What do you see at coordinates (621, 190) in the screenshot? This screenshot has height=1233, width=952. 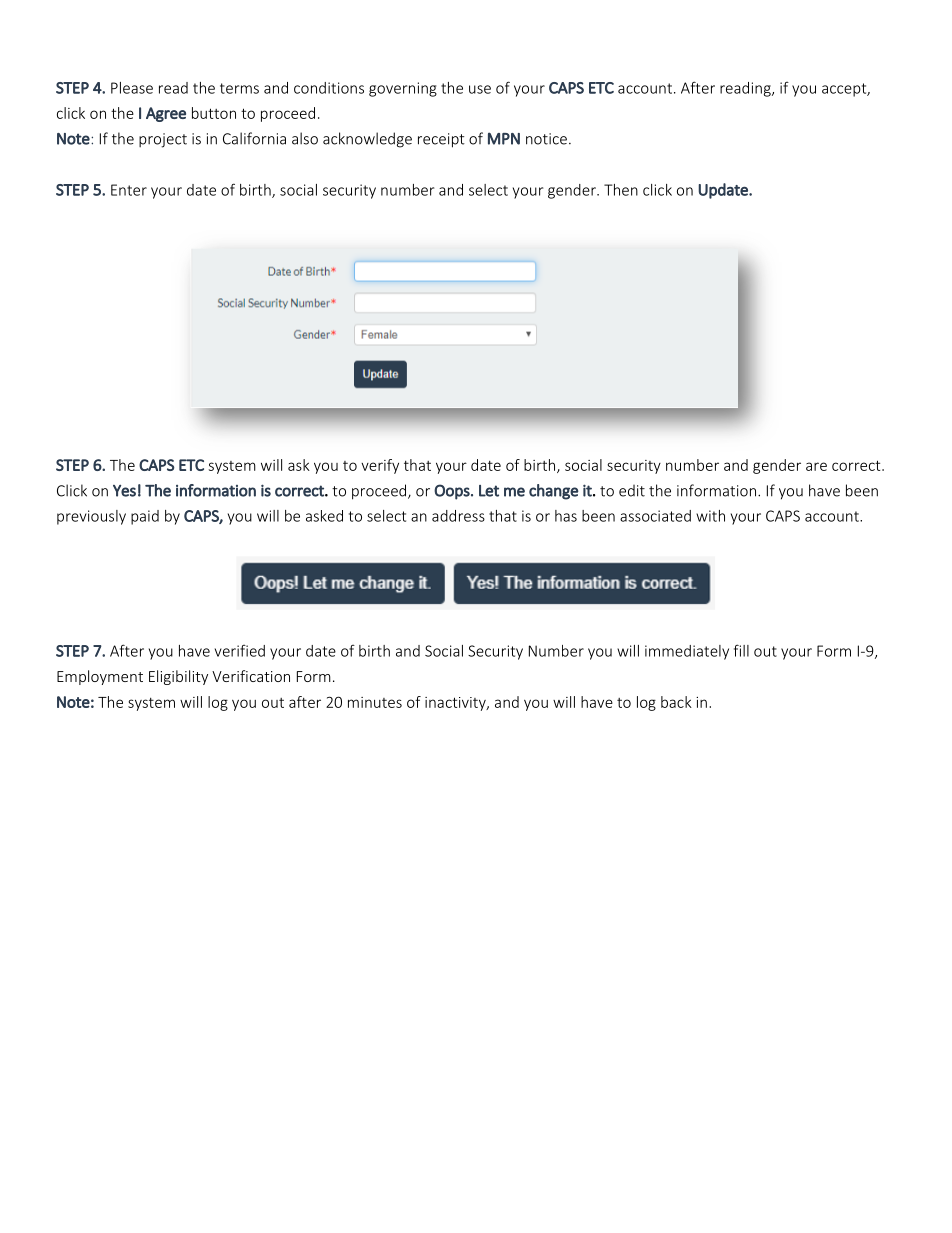 I see `Then` at bounding box center [621, 190].
